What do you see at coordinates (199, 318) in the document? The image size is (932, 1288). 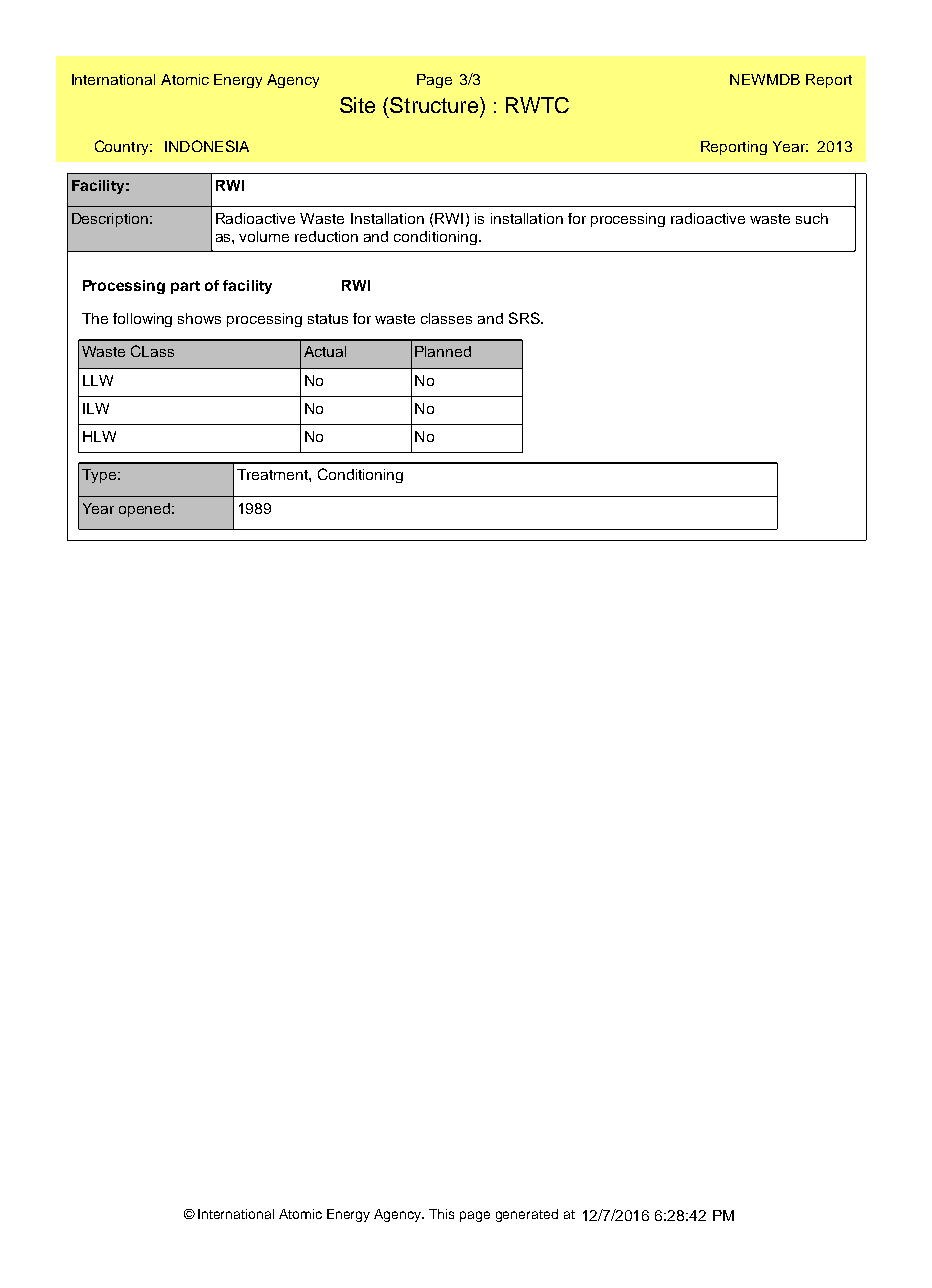 I see `shows` at bounding box center [199, 318].
